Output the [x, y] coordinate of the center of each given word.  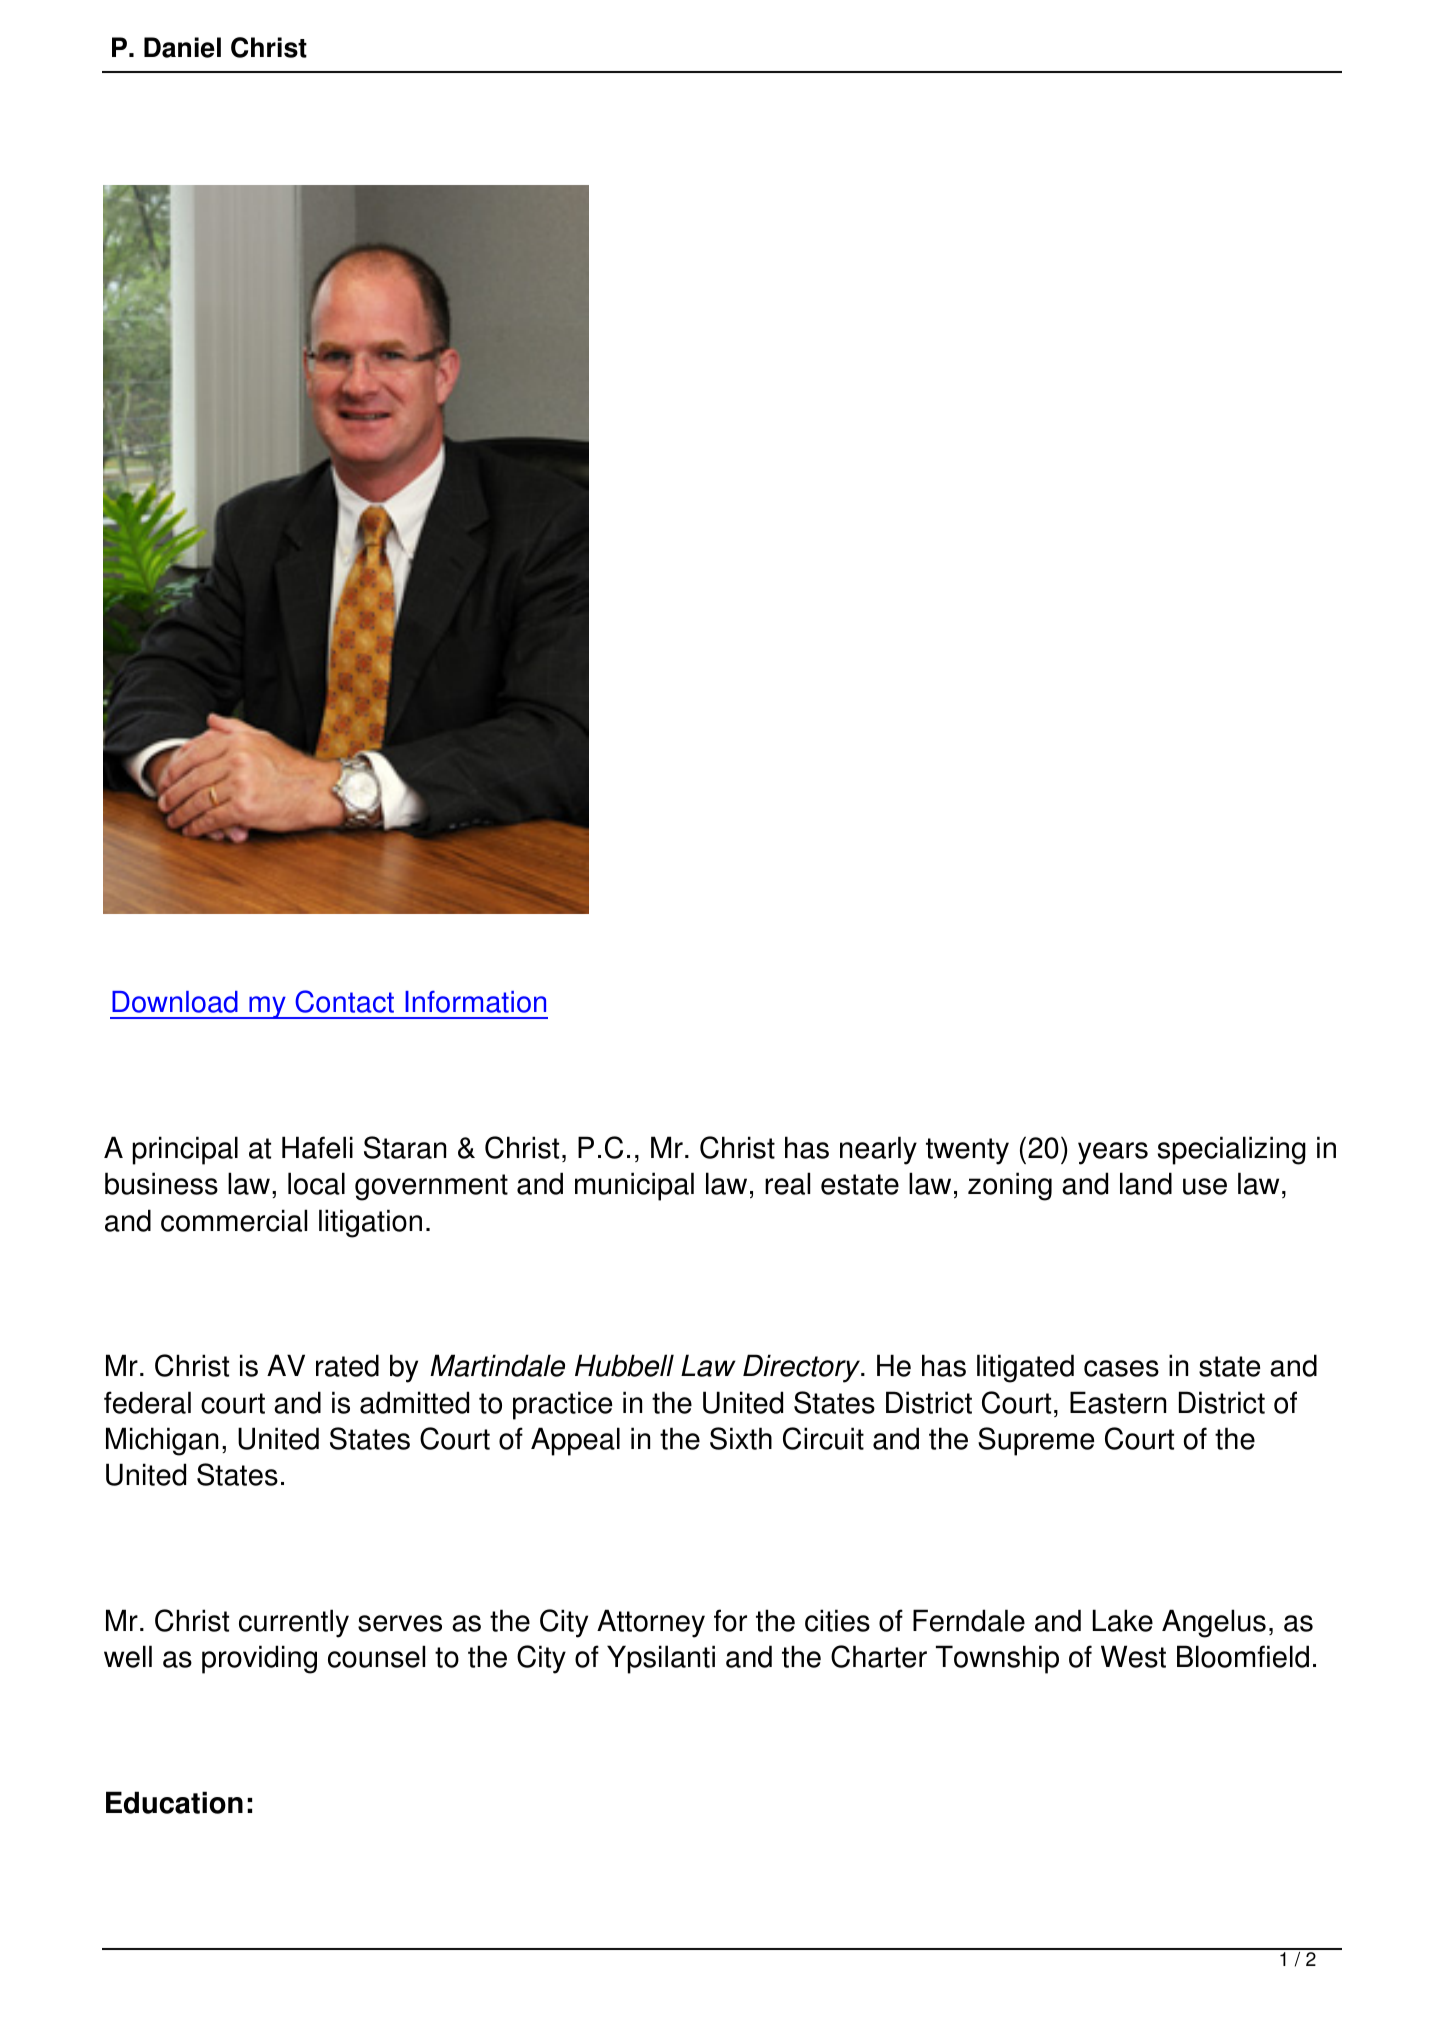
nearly [878, 1150]
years [1113, 1153]
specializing [1232, 1150]
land [1146, 1183]
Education [174, 1802]
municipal [634, 1186]
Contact [344, 1001]
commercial [234, 1220]
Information [475, 1002]
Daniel [182, 47]
